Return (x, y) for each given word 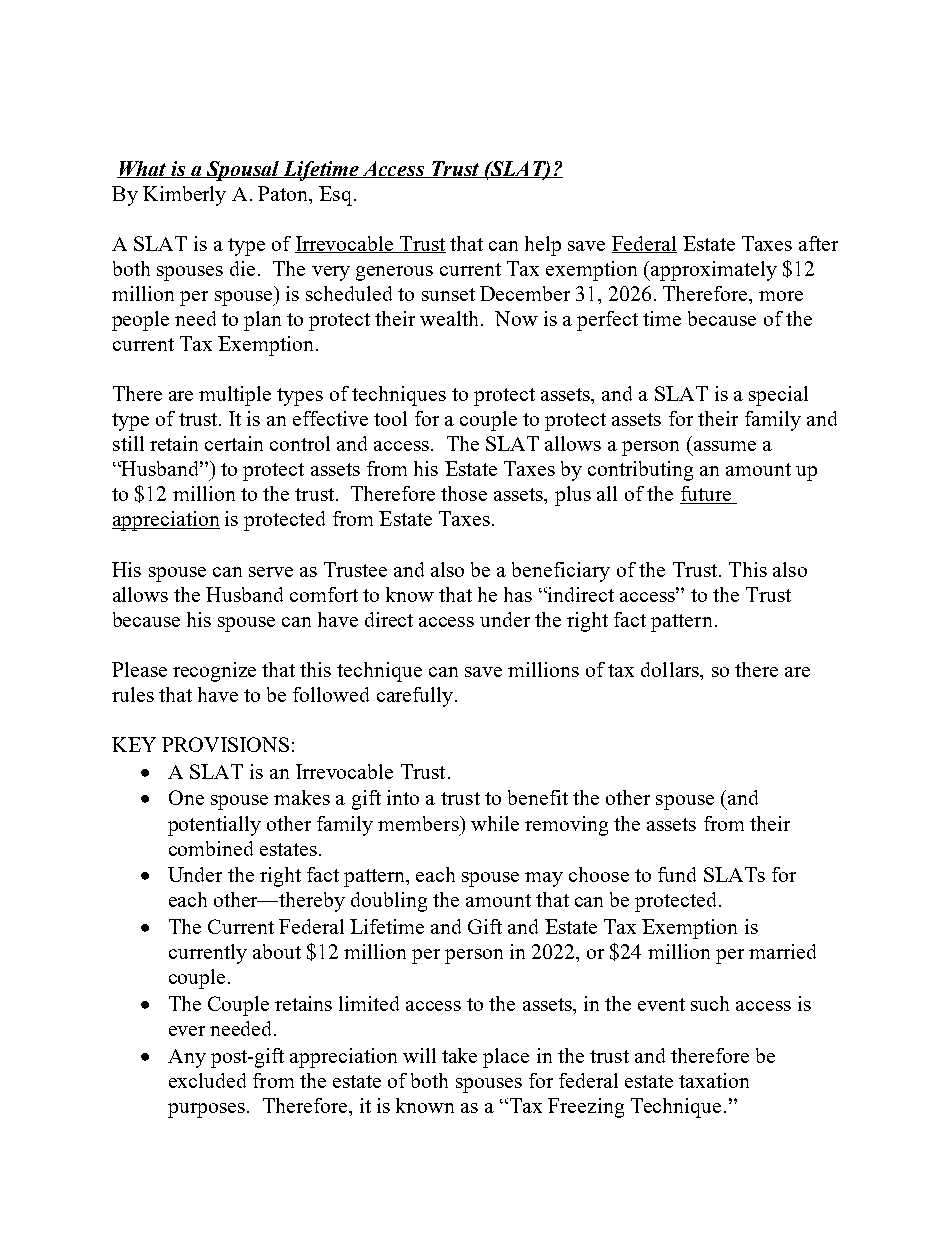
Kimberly (184, 196)
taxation (714, 1080)
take (459, 1055)
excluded (207, 1080)
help (543, 246)
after (818, 243)
